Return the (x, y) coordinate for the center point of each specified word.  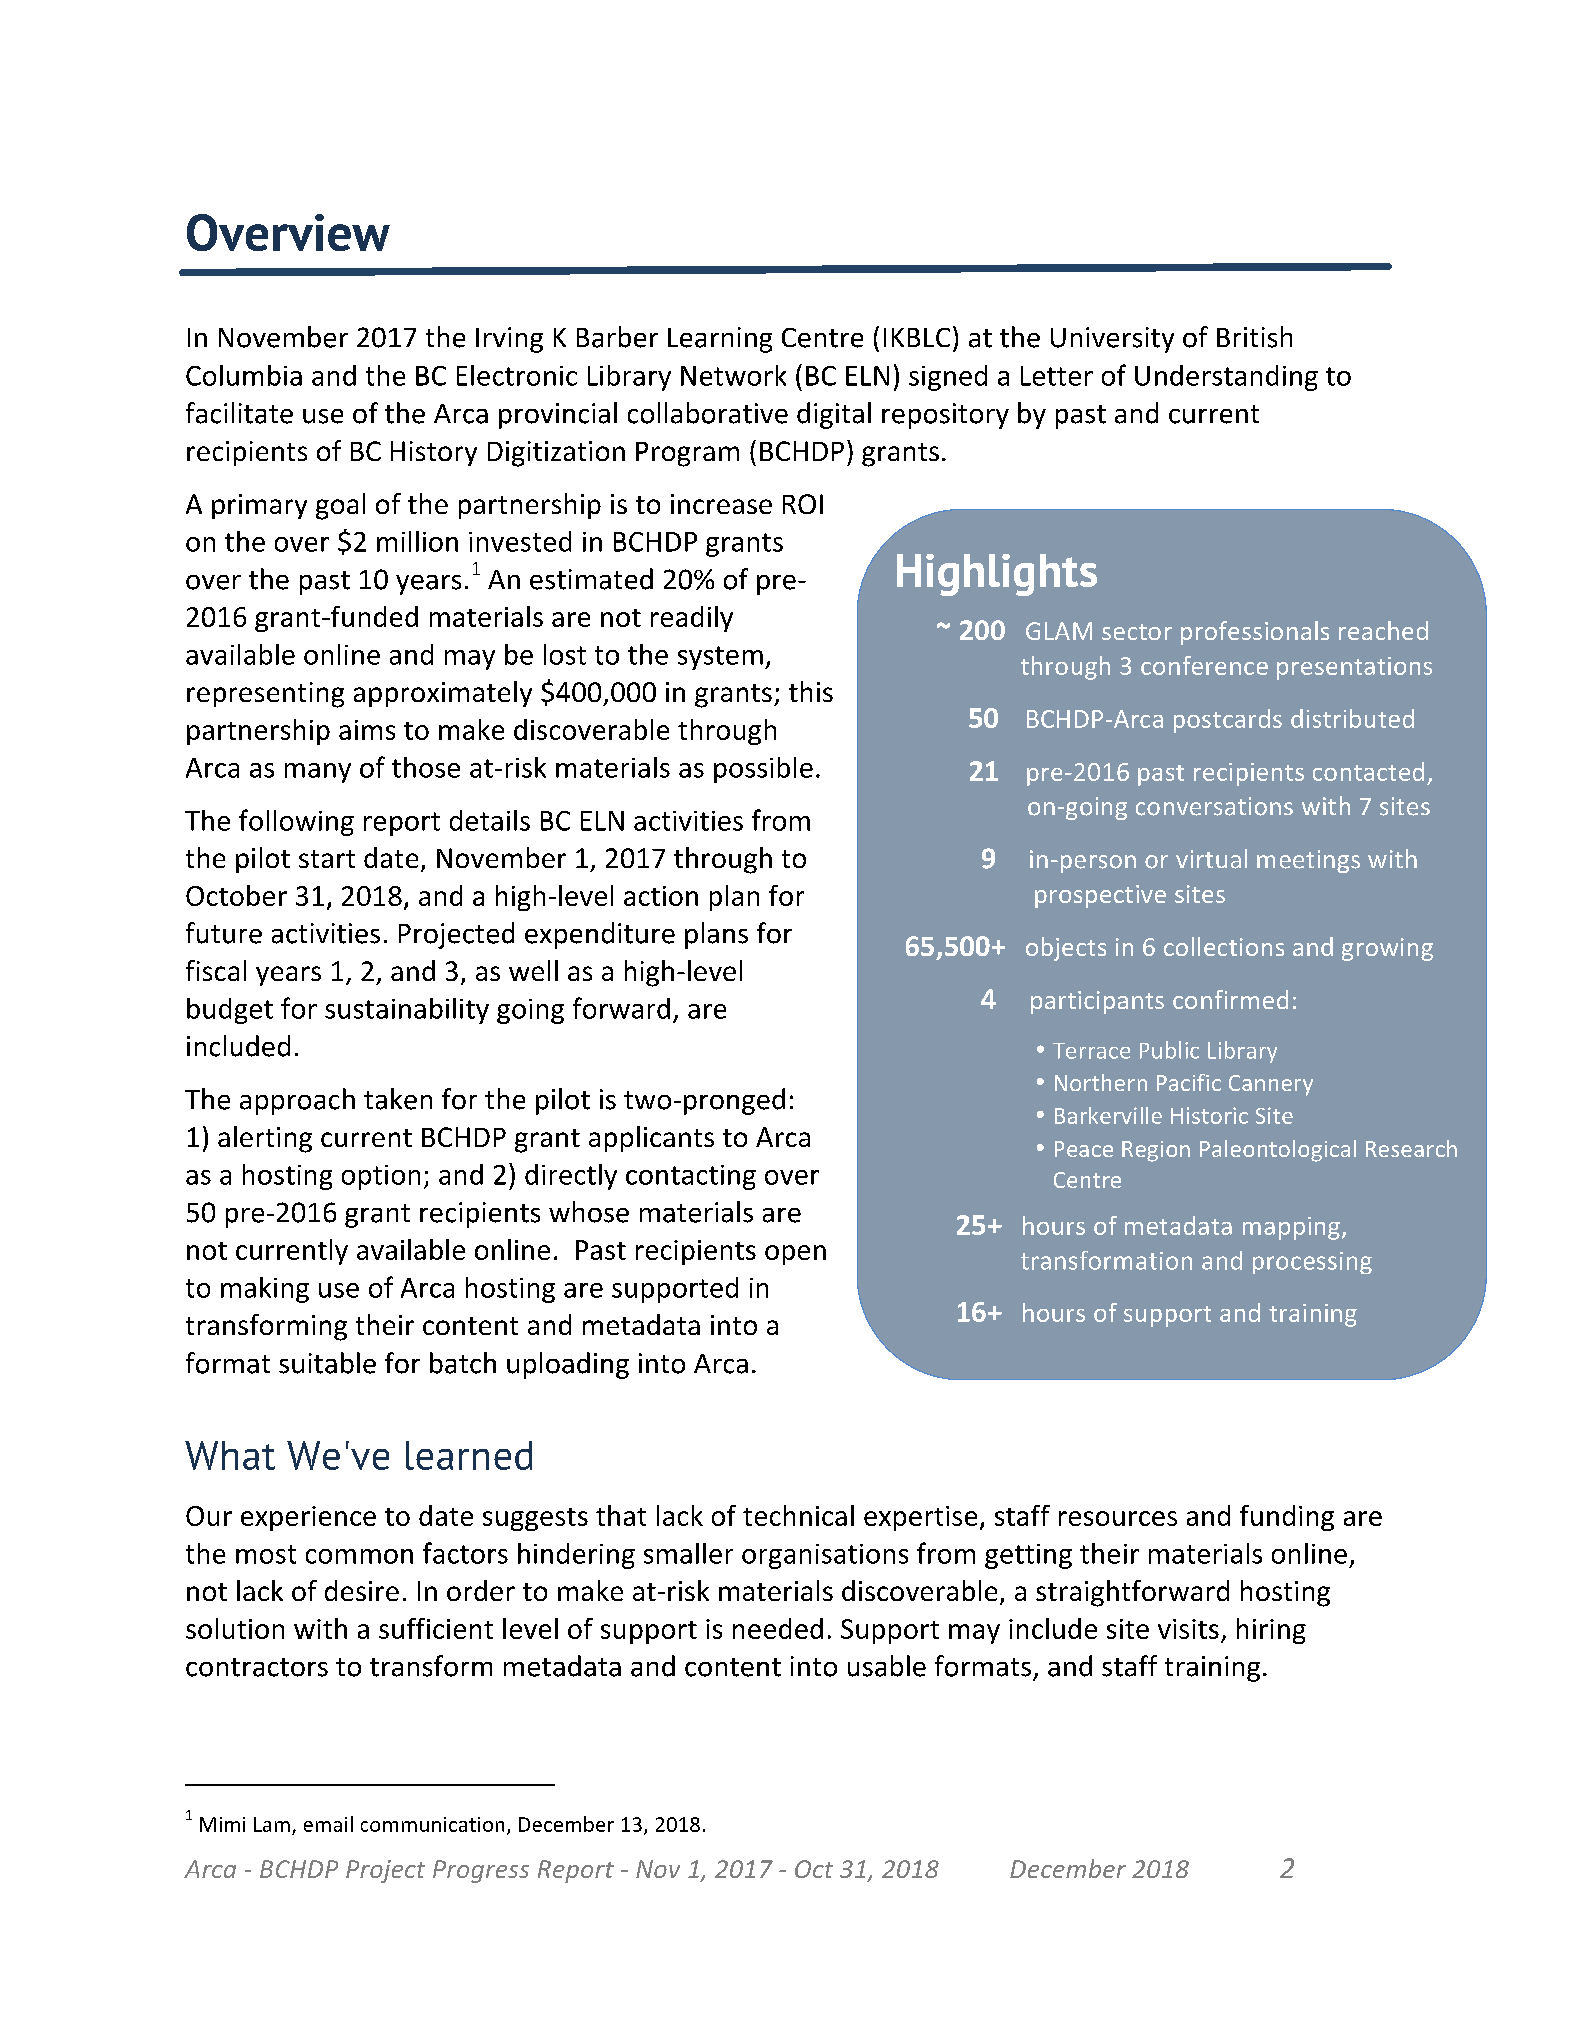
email (328, 1824)
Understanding (1226, 378)
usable (887, 1666)
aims (367, 730)
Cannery (1271, 1085)
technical (798, 1515)
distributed (1352, 718)
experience (308, 1518)
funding (1287, 1518)
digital (834, 415)
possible (763, 770)
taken (398, 1099)
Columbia (244, 375)
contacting (691, 1177)
